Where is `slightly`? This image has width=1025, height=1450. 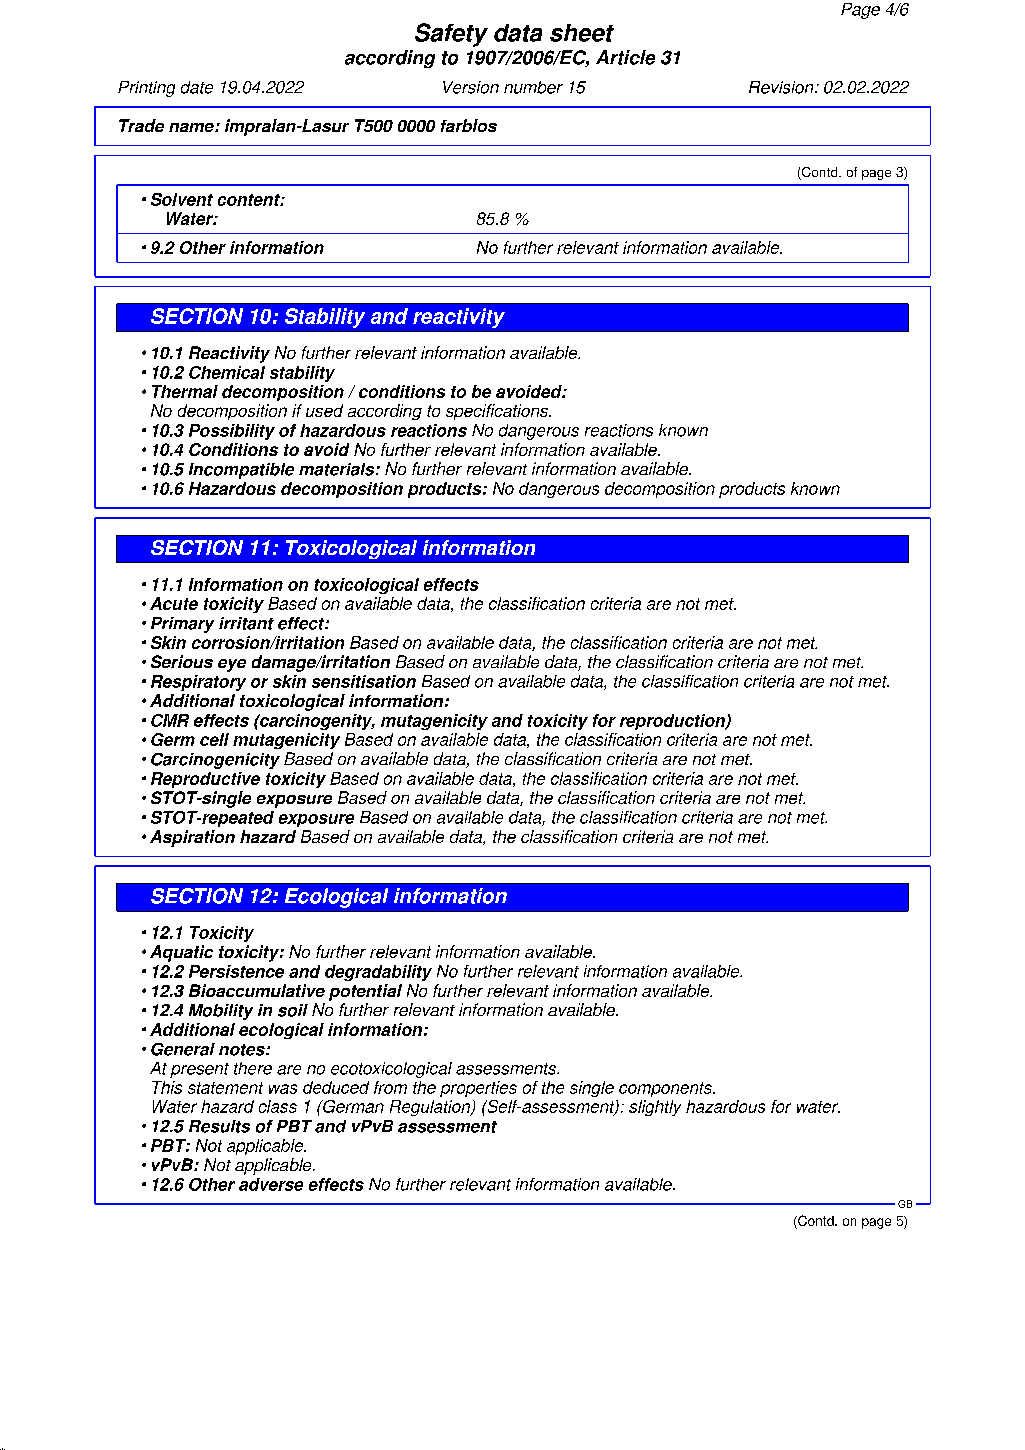 slightly is located at coordinates (655, 1108).
